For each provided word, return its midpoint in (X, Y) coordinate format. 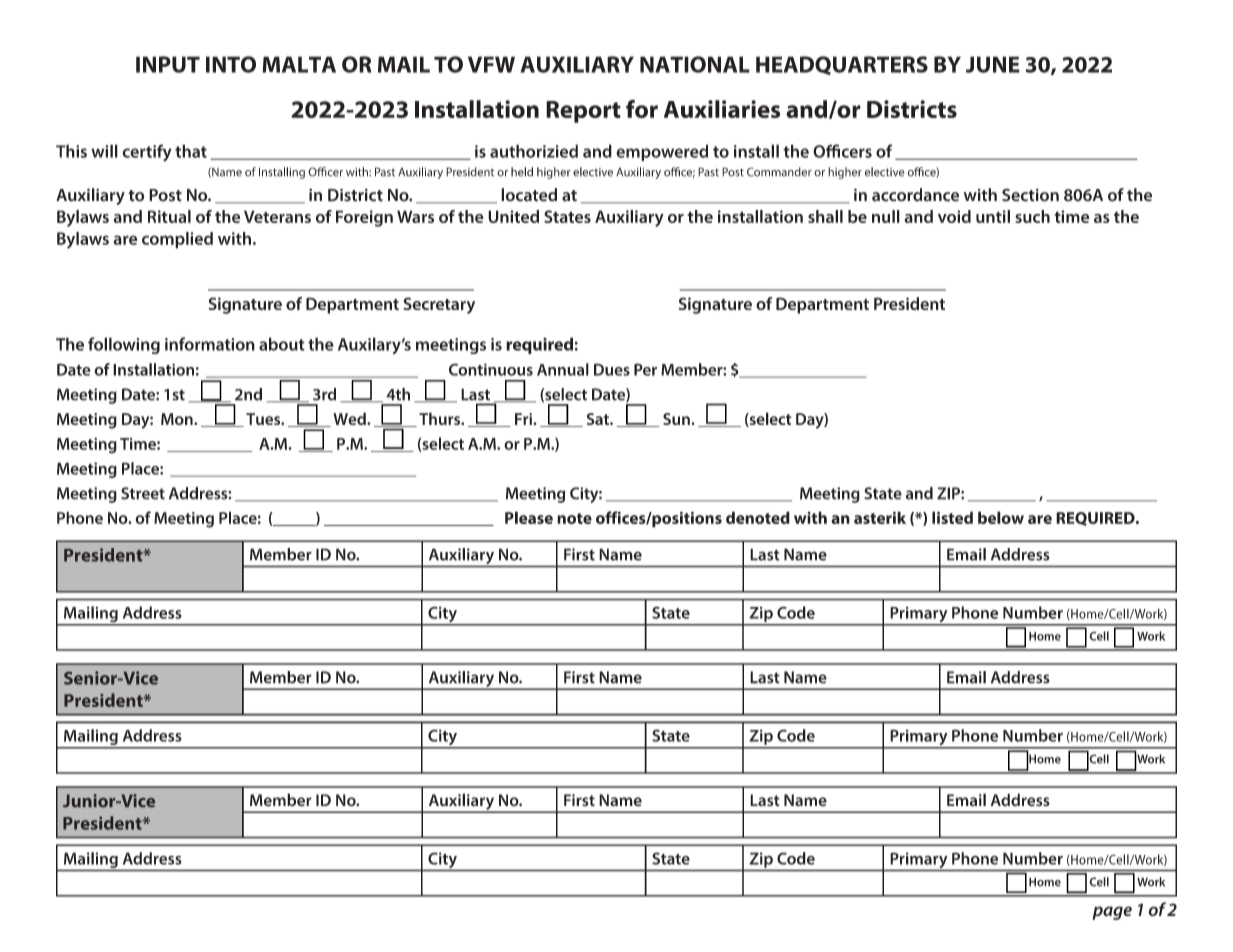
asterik (880, 517)
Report (583, 112)
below (1001, 517)
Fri (524, 419)
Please (529, 517)
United (513, 216)
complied (177, 240)
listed (952, 517)
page (1112, 913)
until (993, 216)
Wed (350, 418)
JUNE (993, 64)
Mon (178, 419)
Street (143, 493)
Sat (599, 419)
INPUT (168, 64)
